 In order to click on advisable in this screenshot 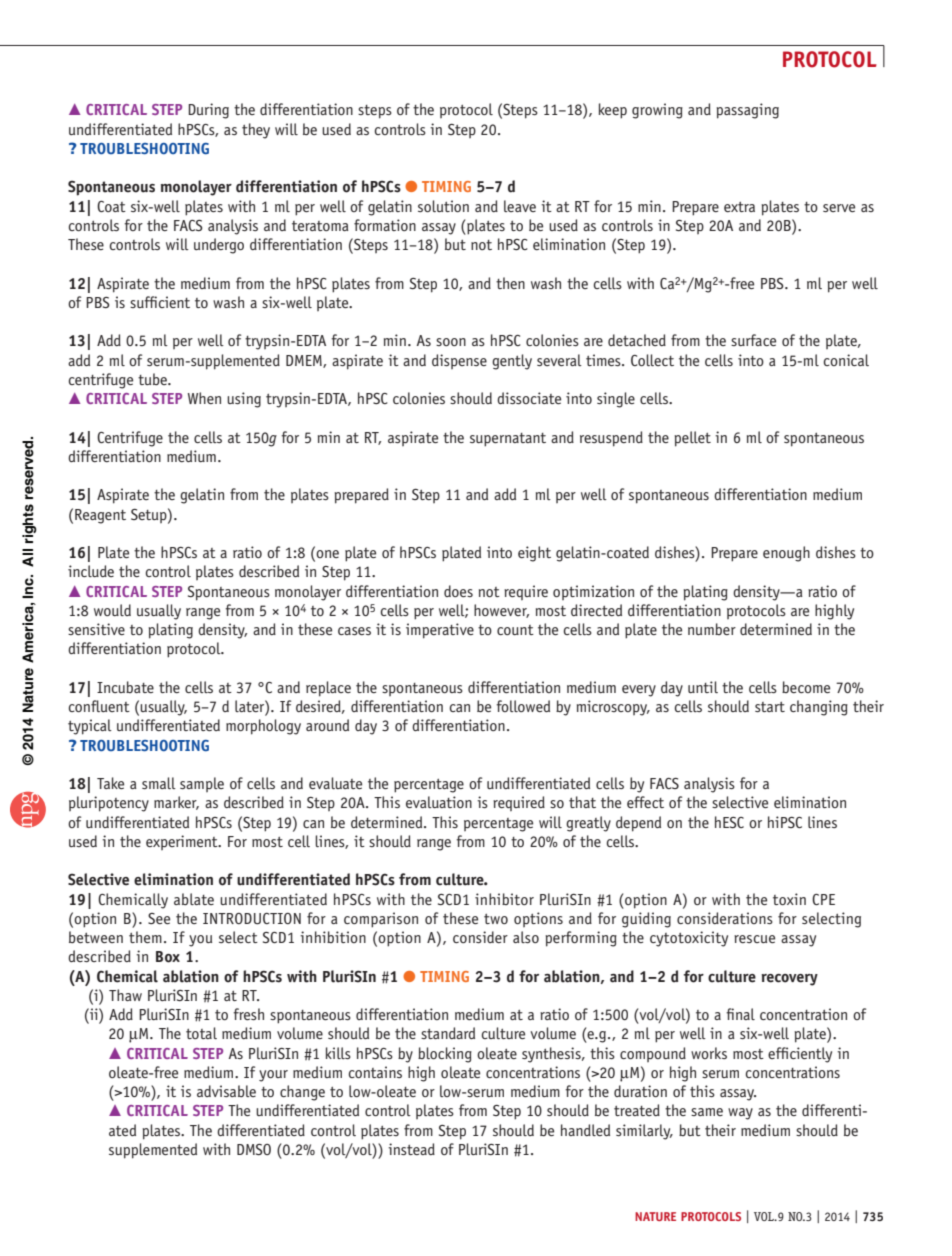, I will do `click(226, 1091)`.
